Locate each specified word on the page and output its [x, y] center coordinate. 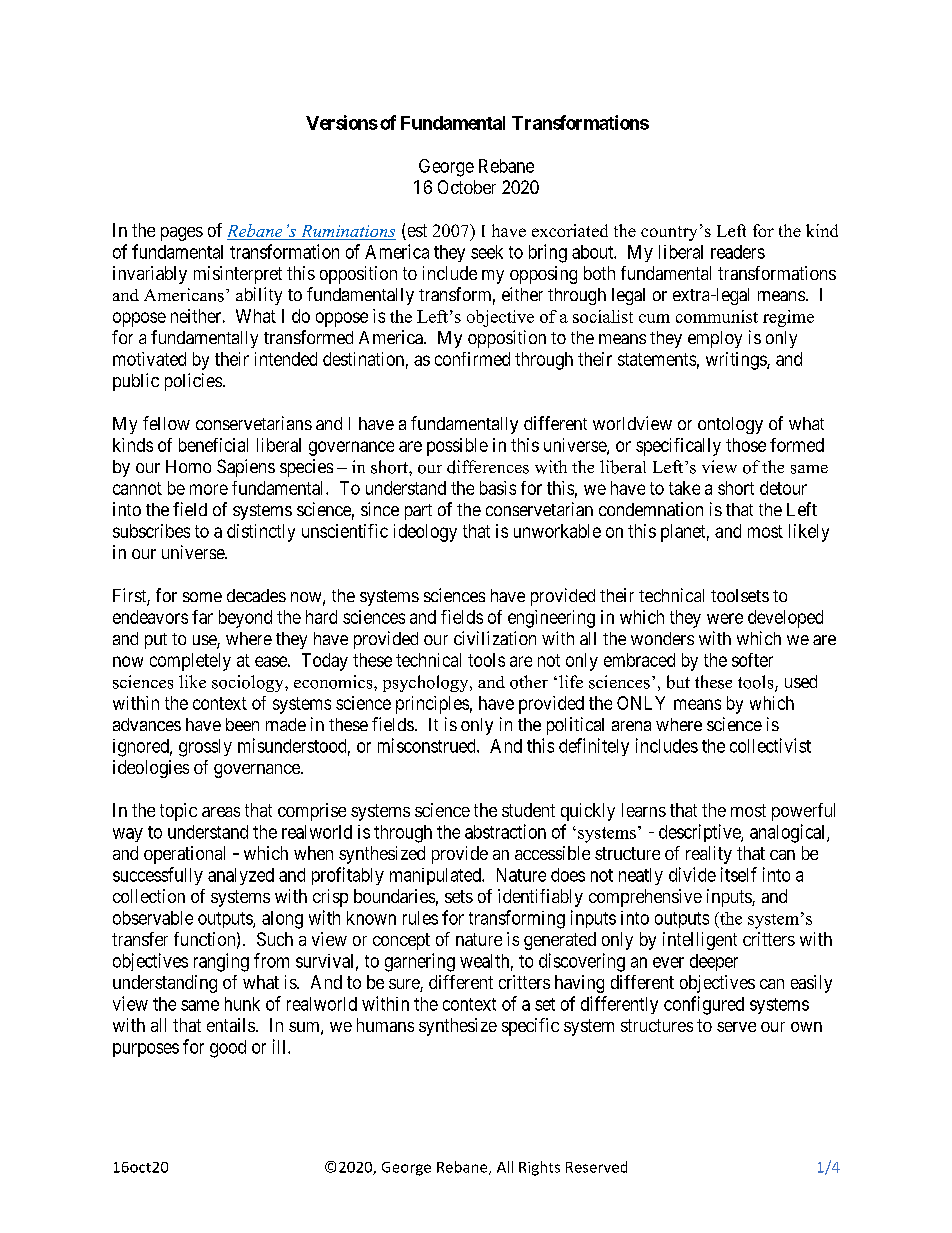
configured [704, 1005]
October [467, 187]
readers [738, 252]
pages [182, 234]
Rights [539, 1168]
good [228, 1049]
